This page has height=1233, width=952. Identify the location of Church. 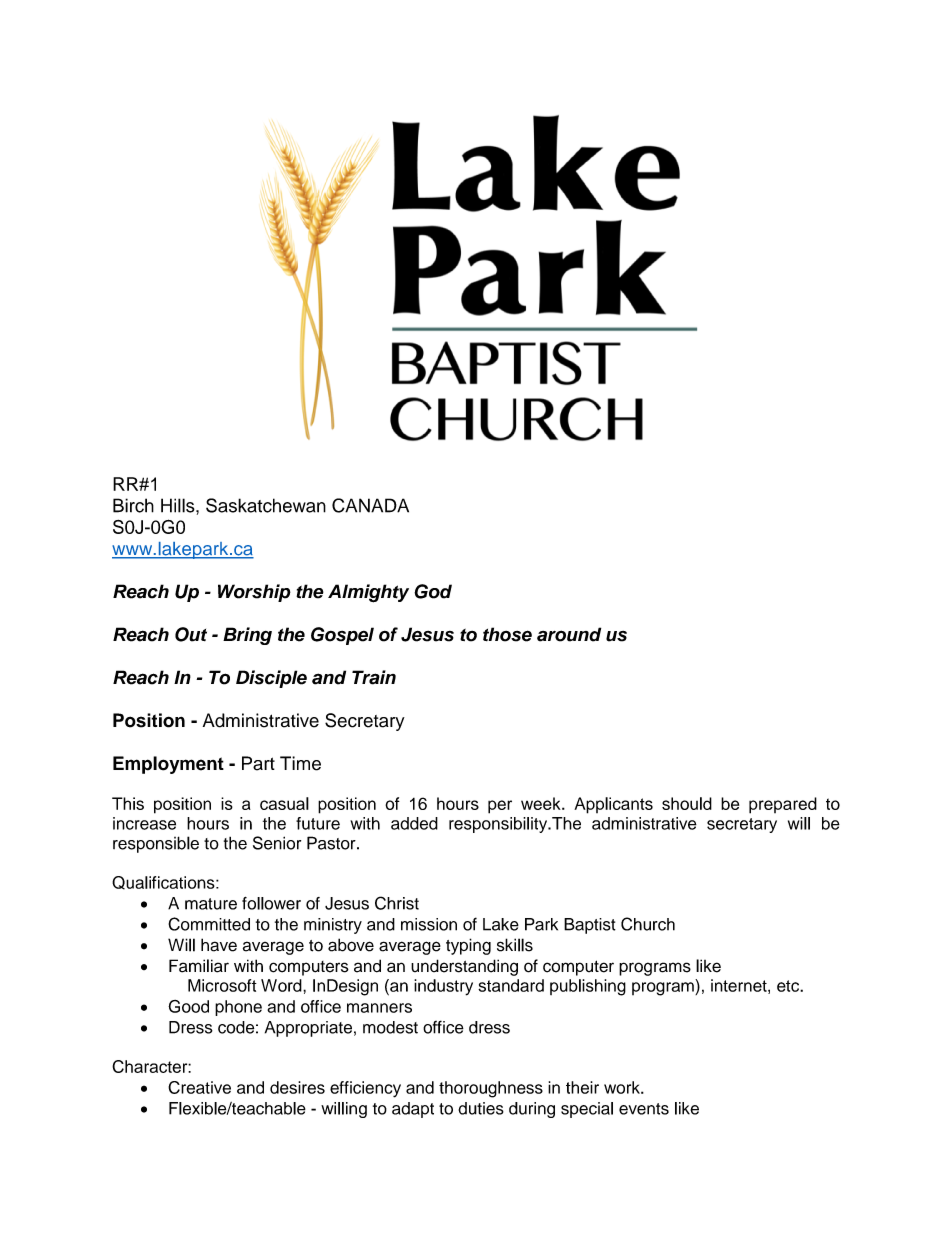
(648, 924).
